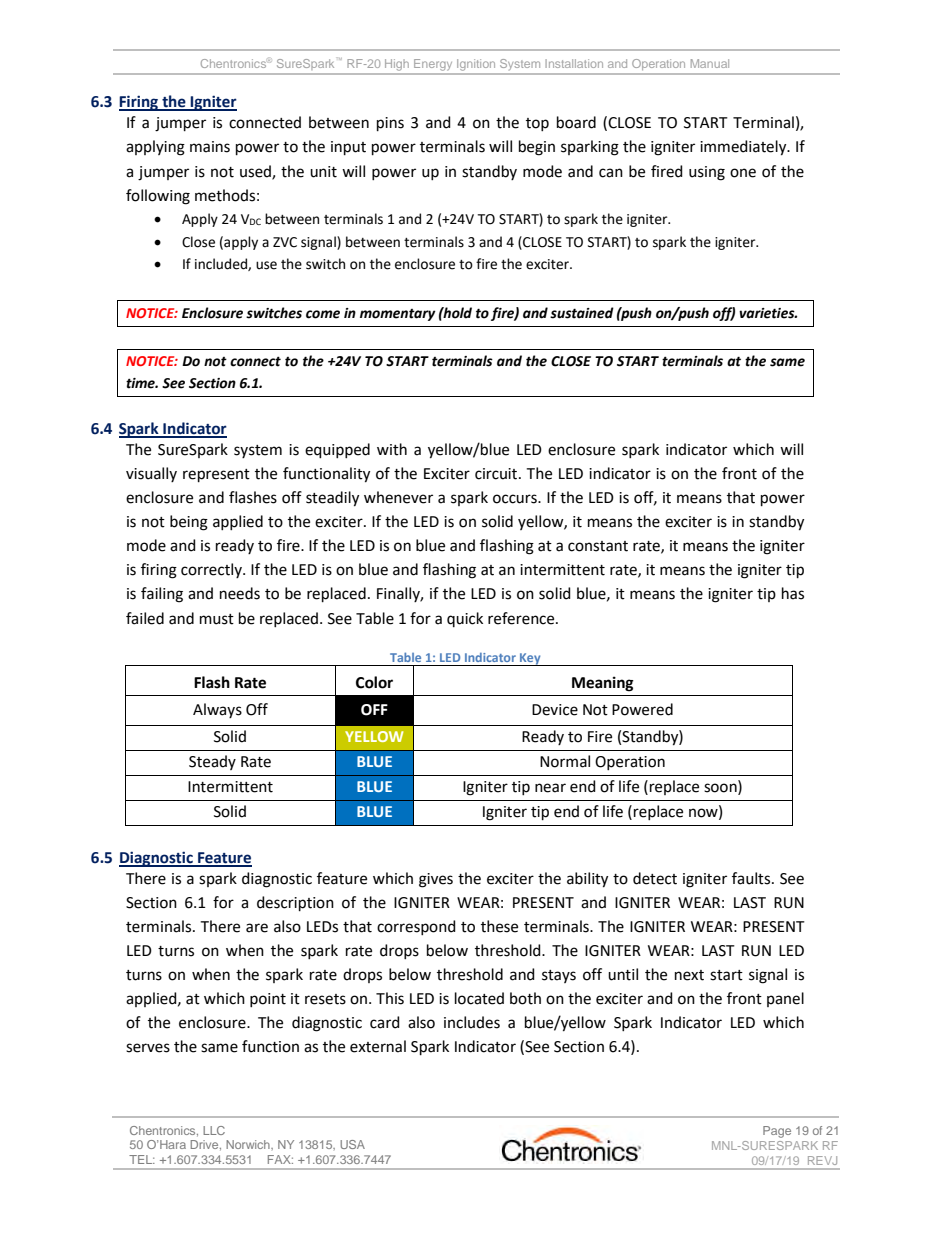  What do you see at coordinates (710, 63) in the screenshot?
I see `Manual` at bounding box center [710, 63].
